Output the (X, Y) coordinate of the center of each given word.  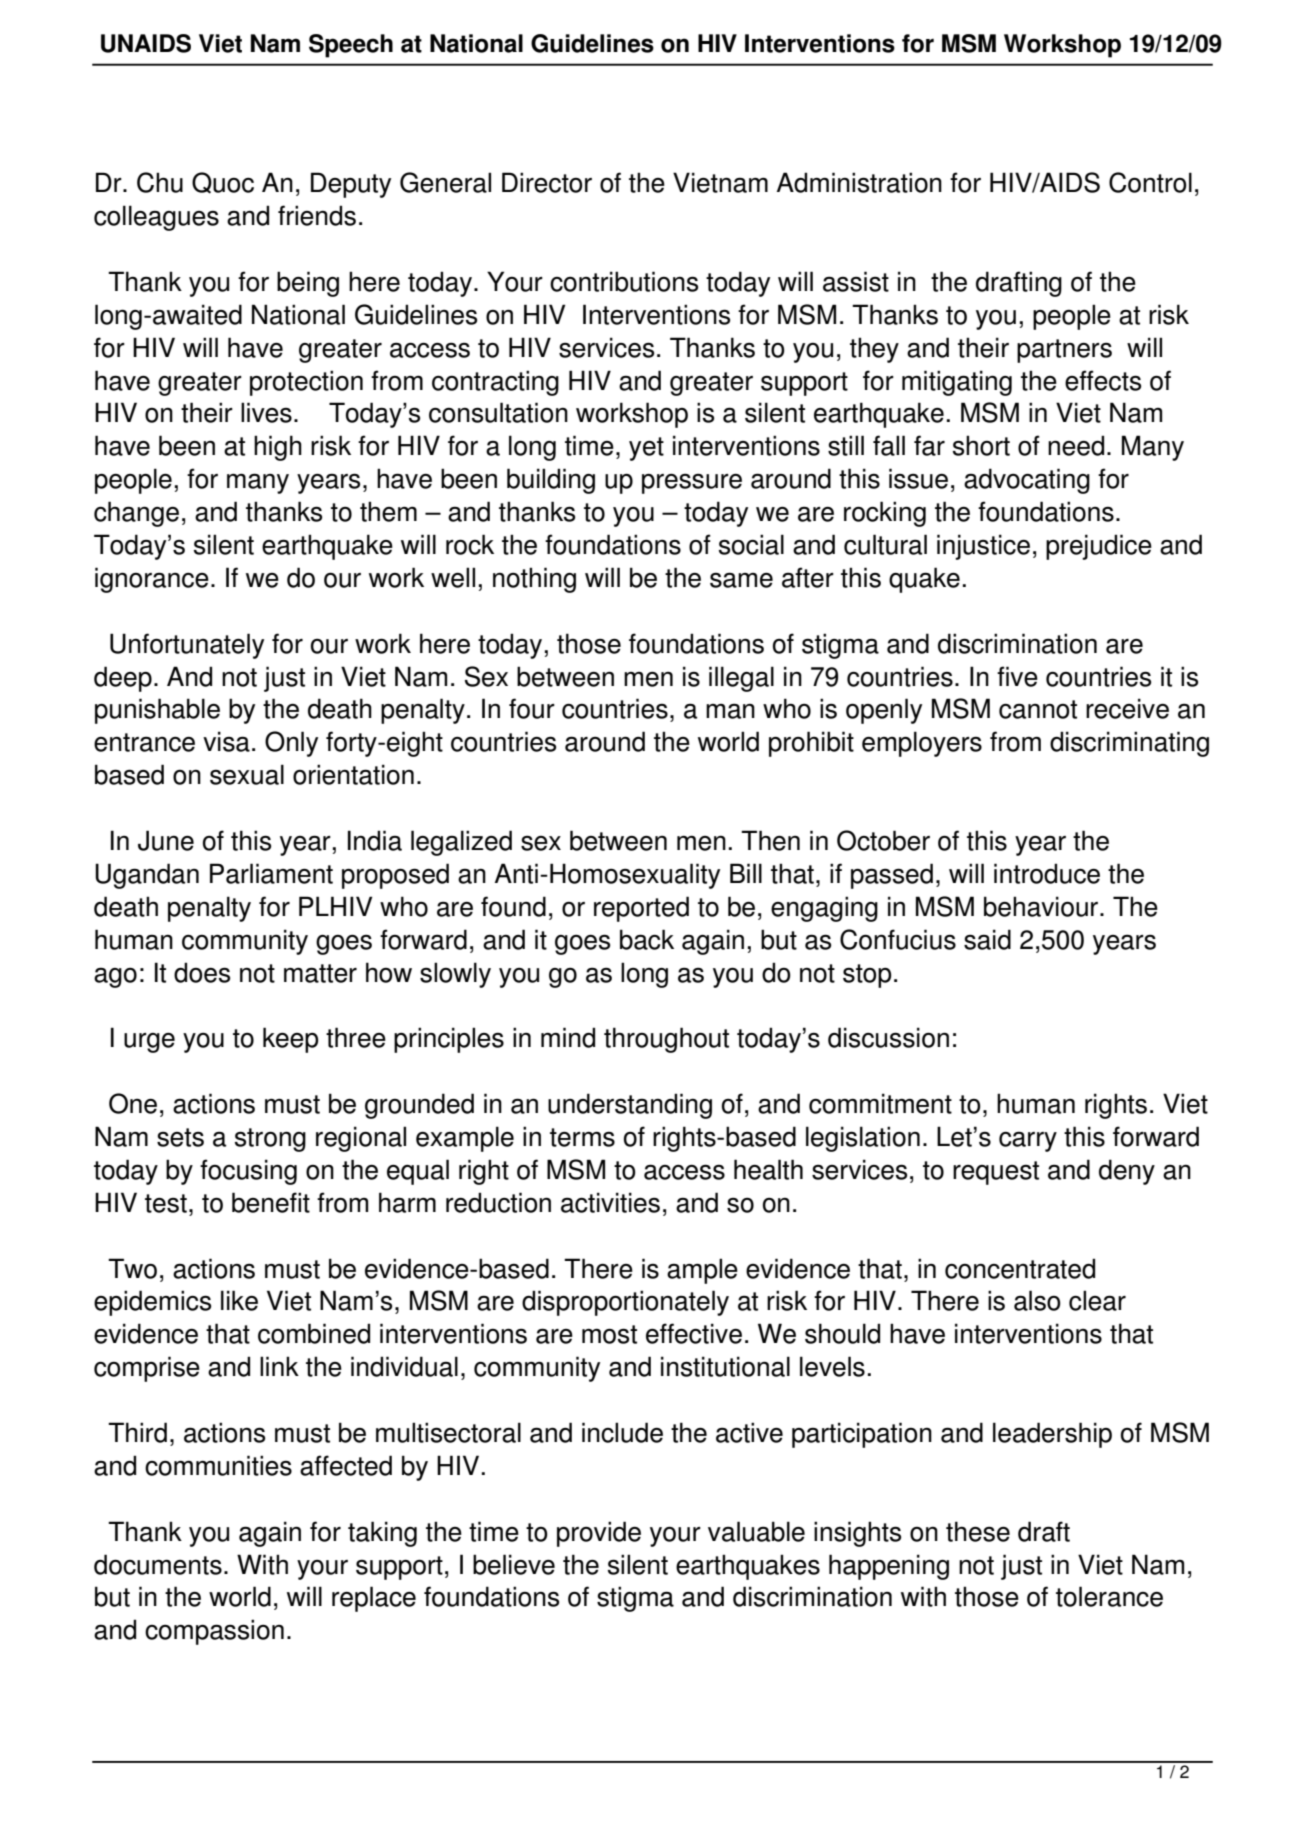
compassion (214, 1632)
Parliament (271, 873)
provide (599, 1534)
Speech (351, 46)
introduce (1047, 873)
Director (547, 182)
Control (1150, 182)
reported (641, 909)
